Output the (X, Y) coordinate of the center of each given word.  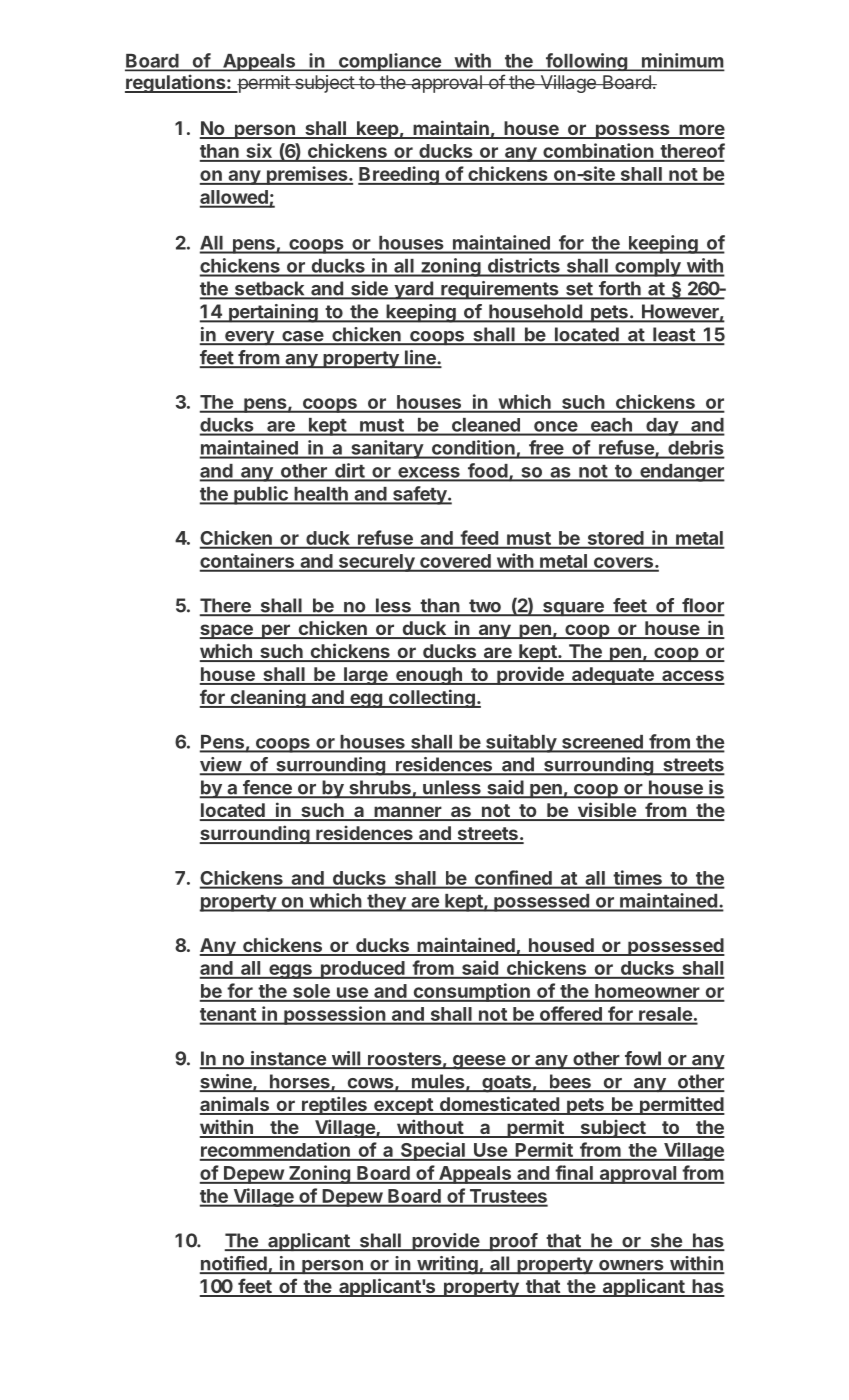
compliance (389, 62)
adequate (613, 676)
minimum (682, 61)
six (259, 152)
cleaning (268, 698)
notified (234, 1264)
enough (428, 676)
